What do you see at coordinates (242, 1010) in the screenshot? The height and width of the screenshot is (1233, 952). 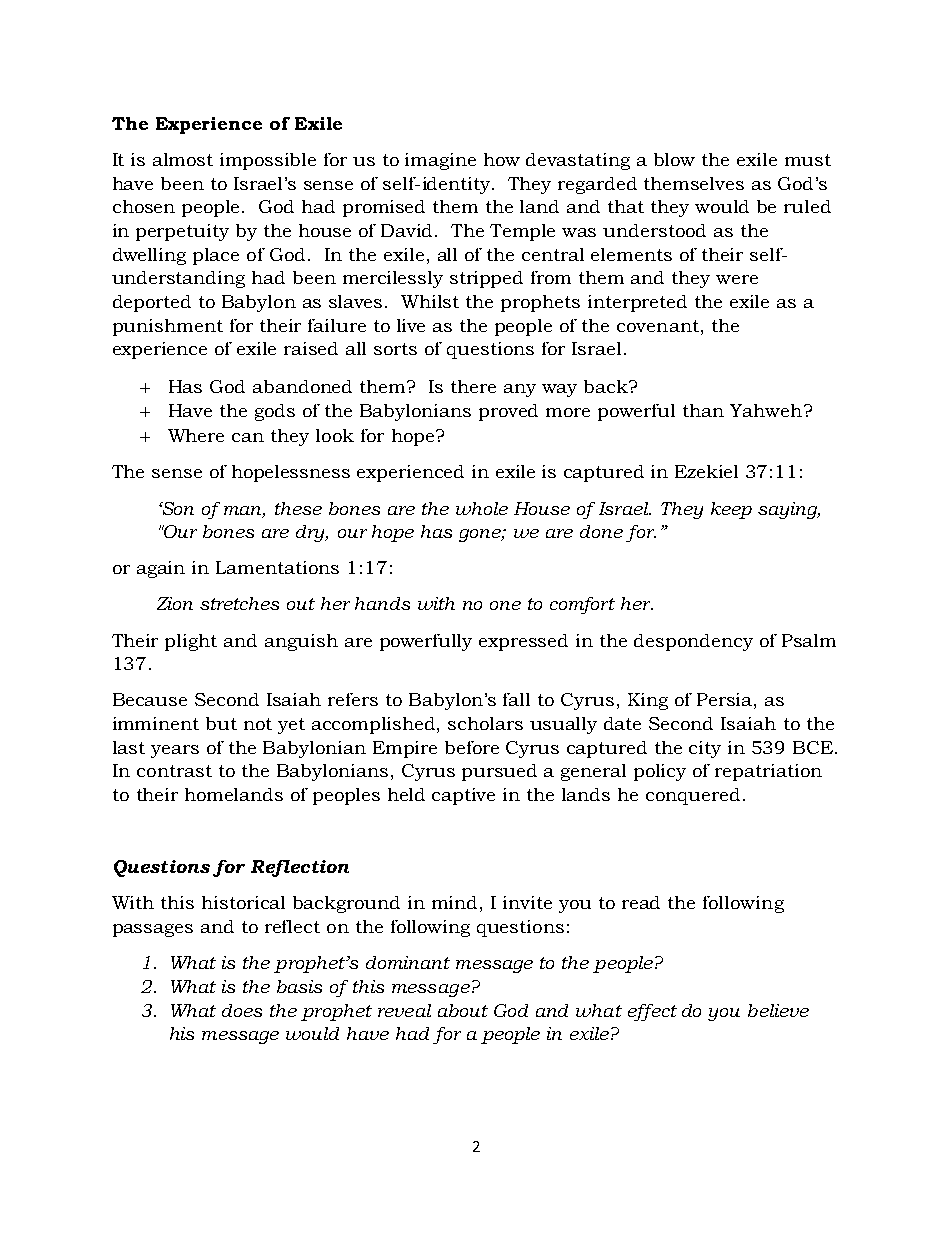 I see `does` at bounding box center [242, 1010].
